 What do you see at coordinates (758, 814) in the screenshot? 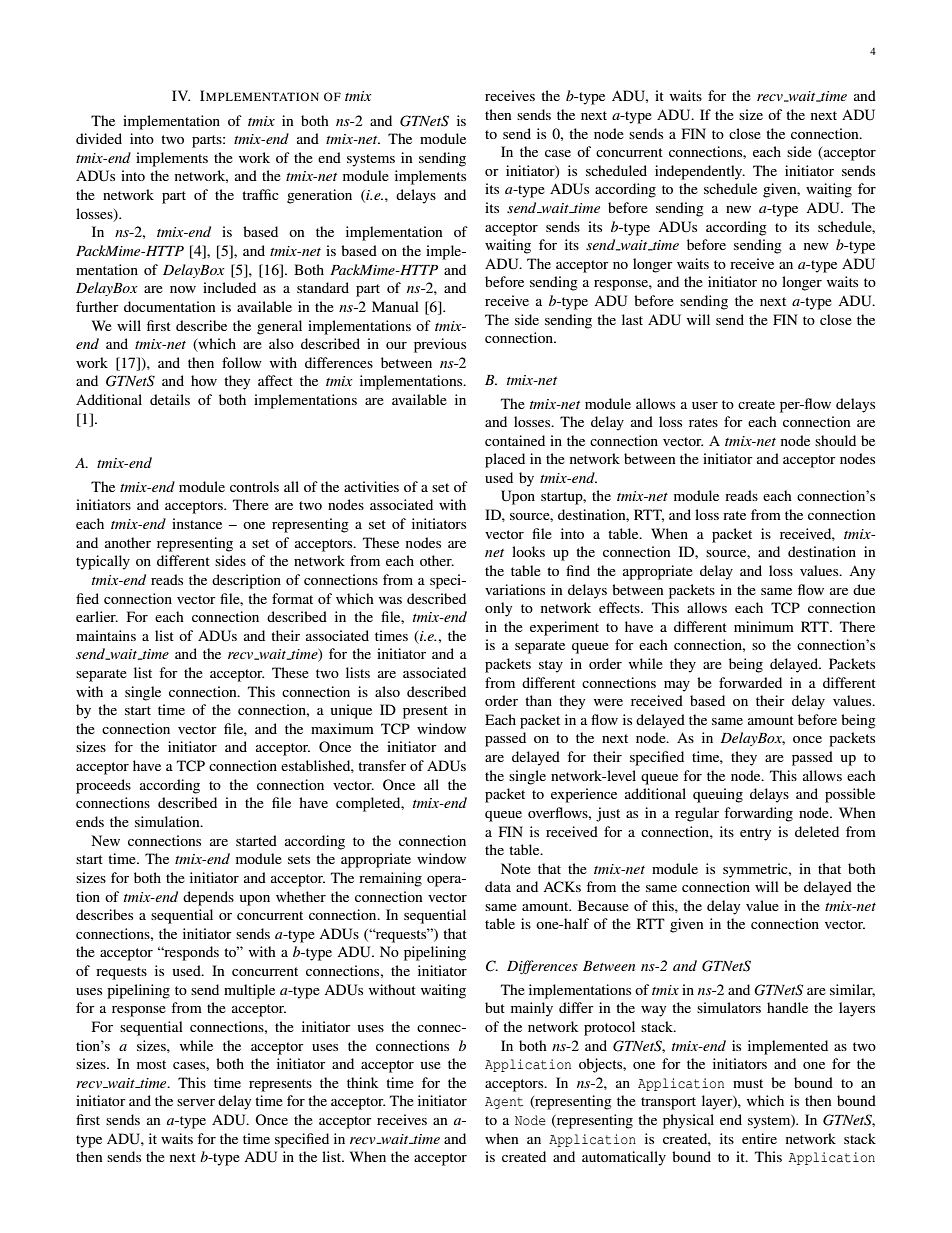
I see `forwarding` at bounding box center [758, 814].
